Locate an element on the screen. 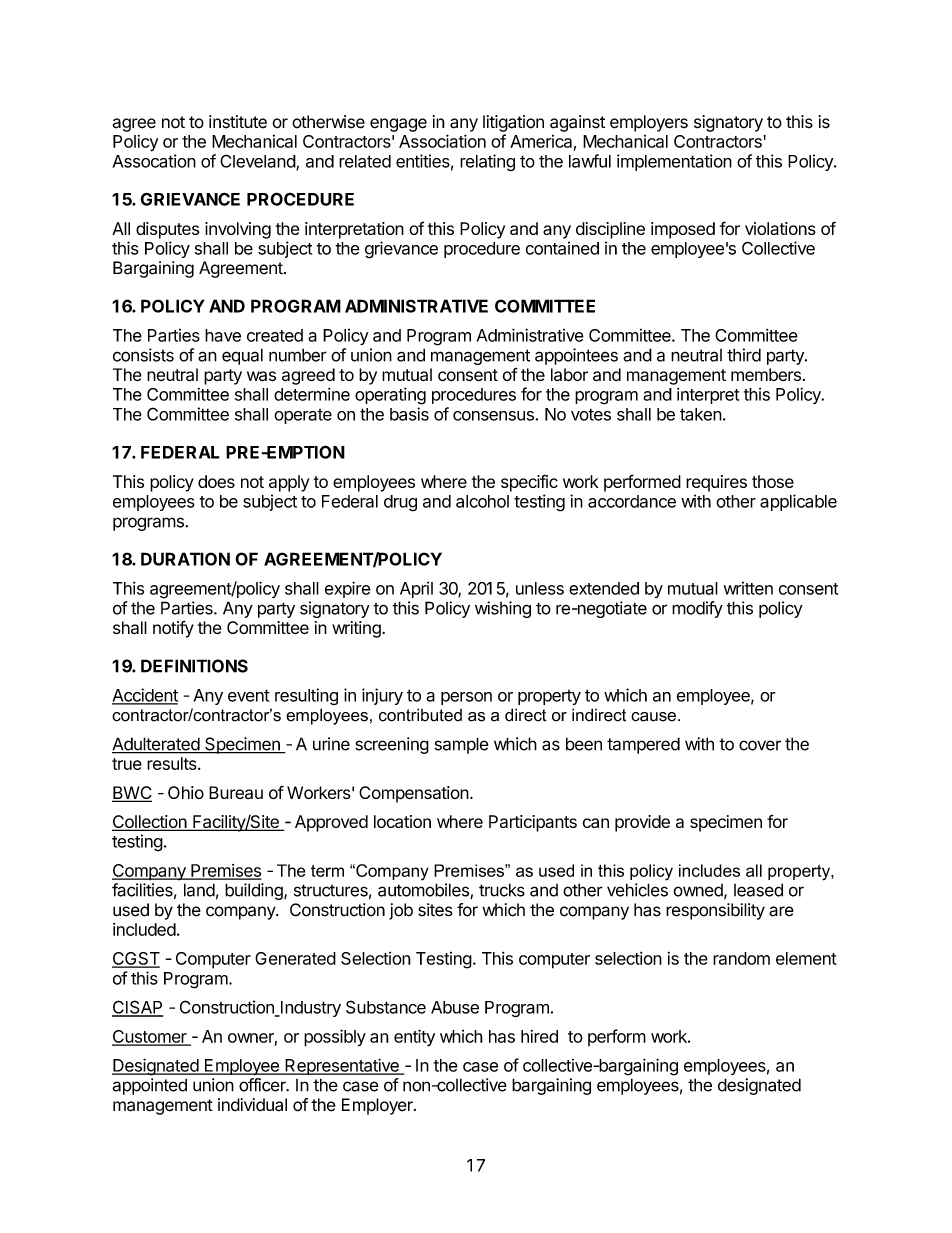 Image resolution: width=952 pixels, height=1233 pixels. requires is located at coordinates (716, 483).
